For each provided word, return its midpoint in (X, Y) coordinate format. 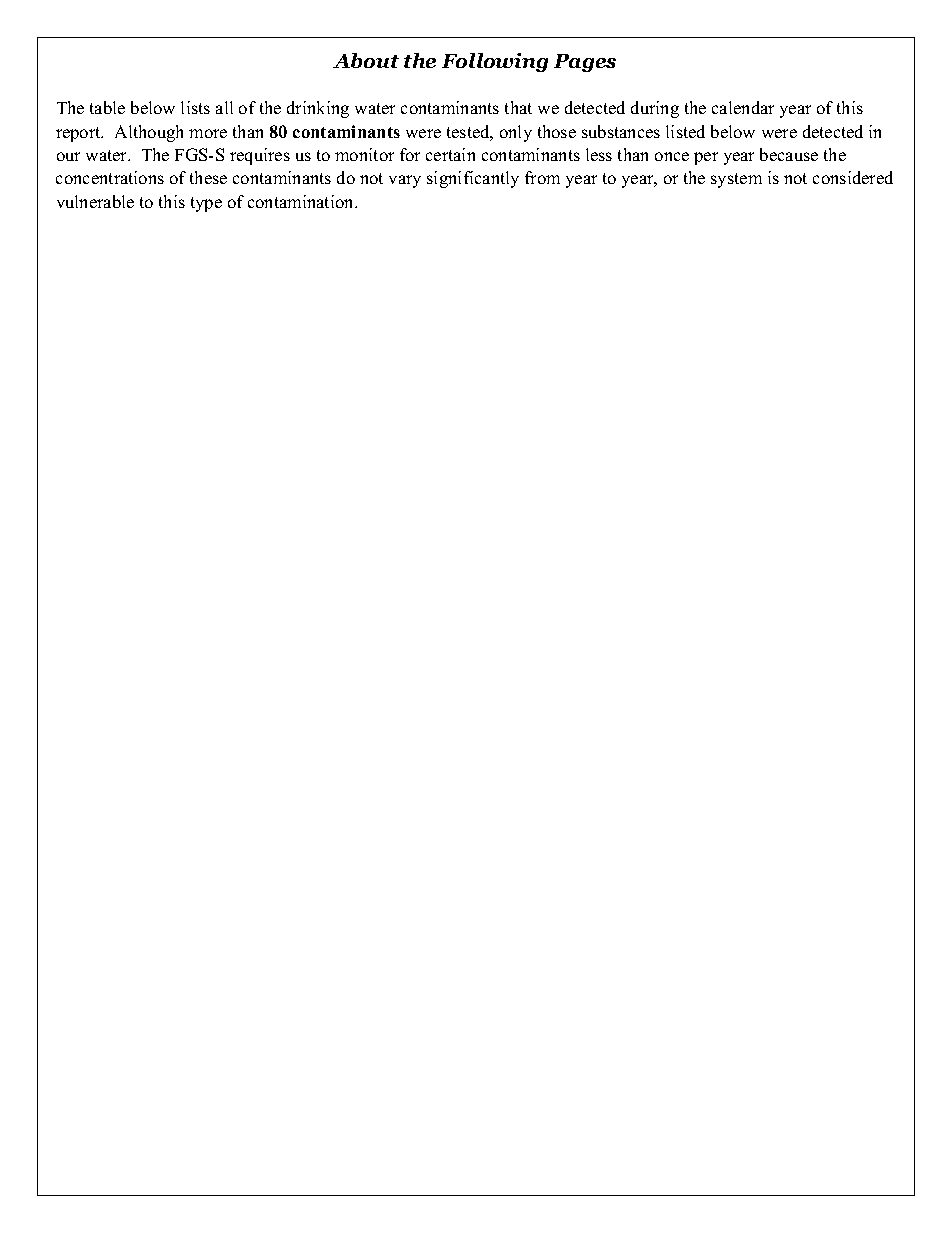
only (516, 133)
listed (685, 131)
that (518, 107)
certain (450, 154)
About (366, 60)
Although (149, 133)
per (706, 158)
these (208, 177)
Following (495, 62)
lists (195, 107)
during (655, 109)
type (206, 204)
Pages (585, 63)
